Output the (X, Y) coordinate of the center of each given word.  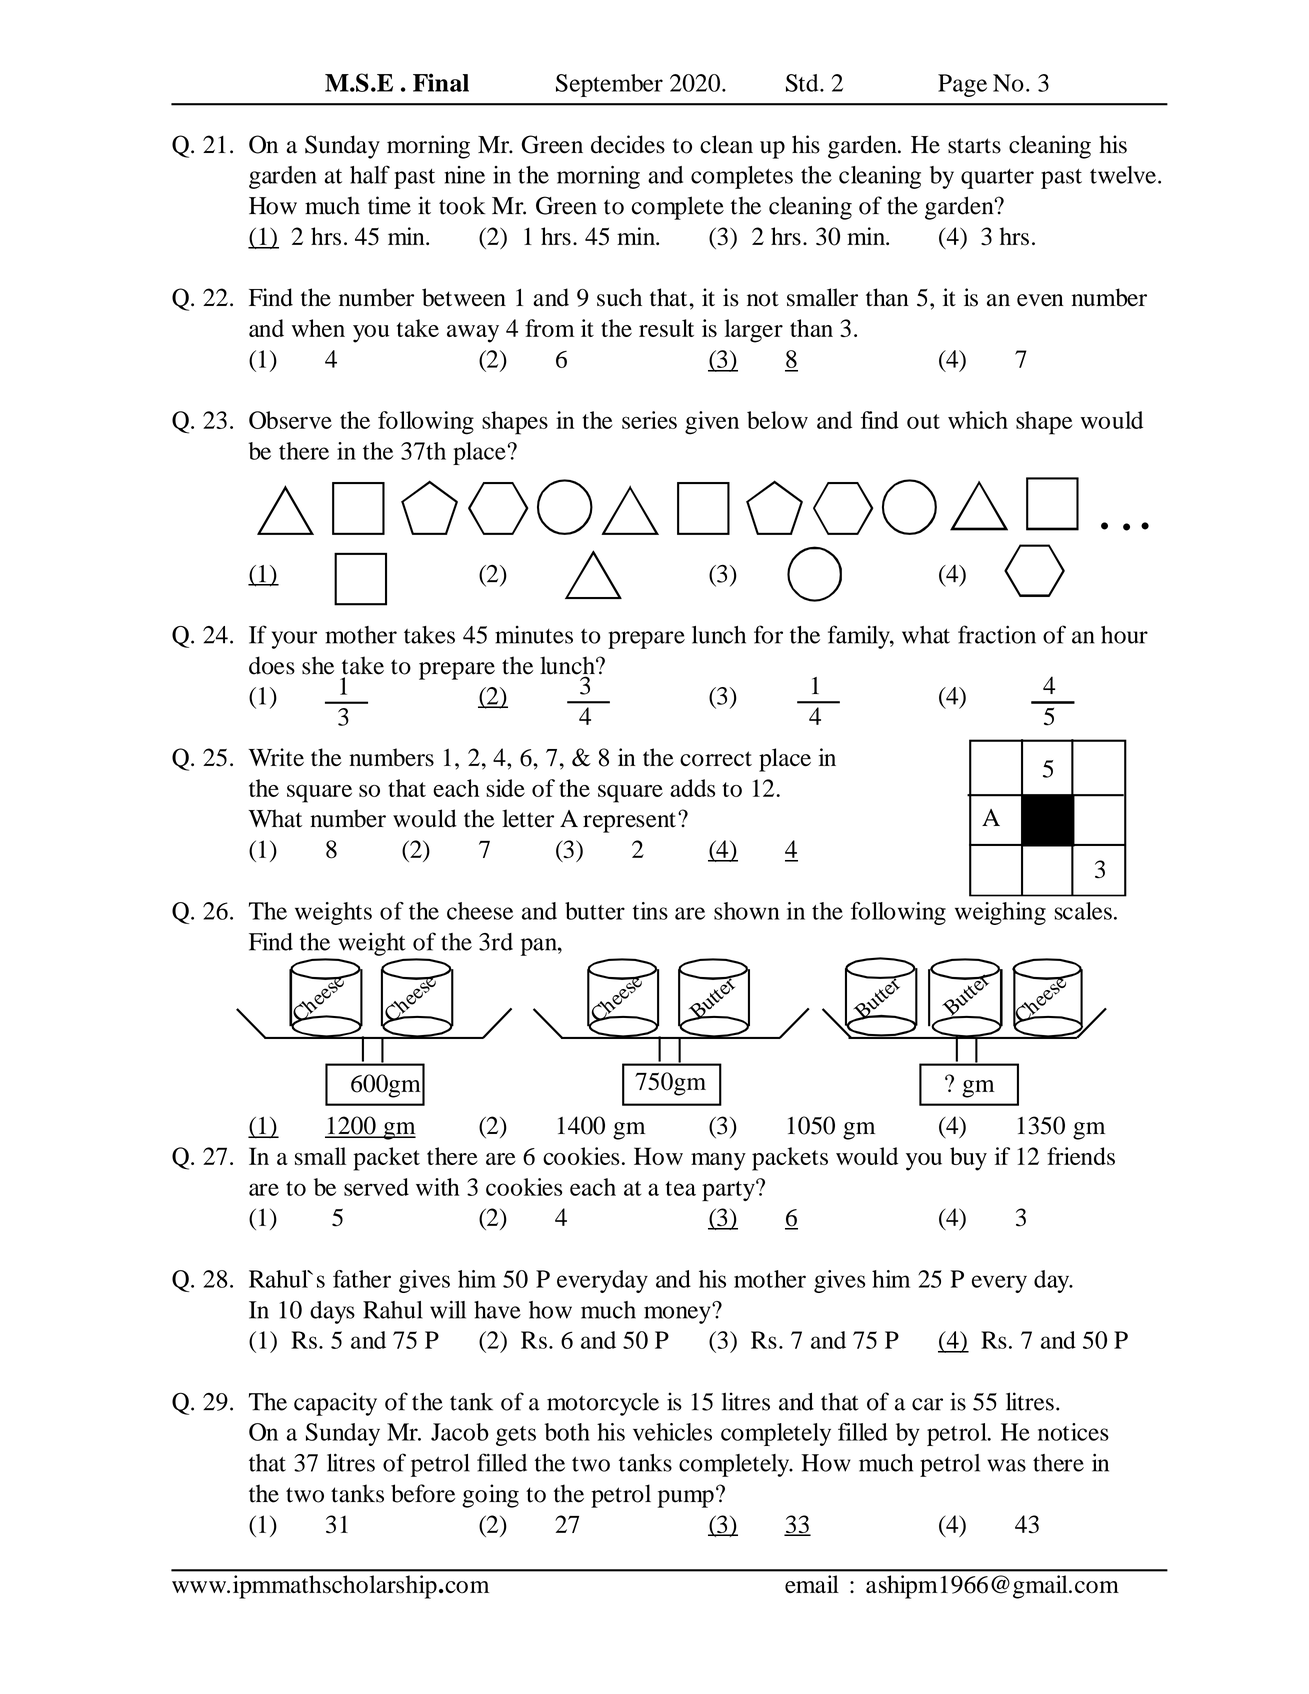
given (712, 423)
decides (628, 144)
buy (968, 1159)
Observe (290, 420)
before (423, 1493)
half (370, 174)
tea (681, 1188)
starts (974, 146)
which (978, 420)
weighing (1000, 913)
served (376, 1187)
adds (692, 788)
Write (276, 757)
